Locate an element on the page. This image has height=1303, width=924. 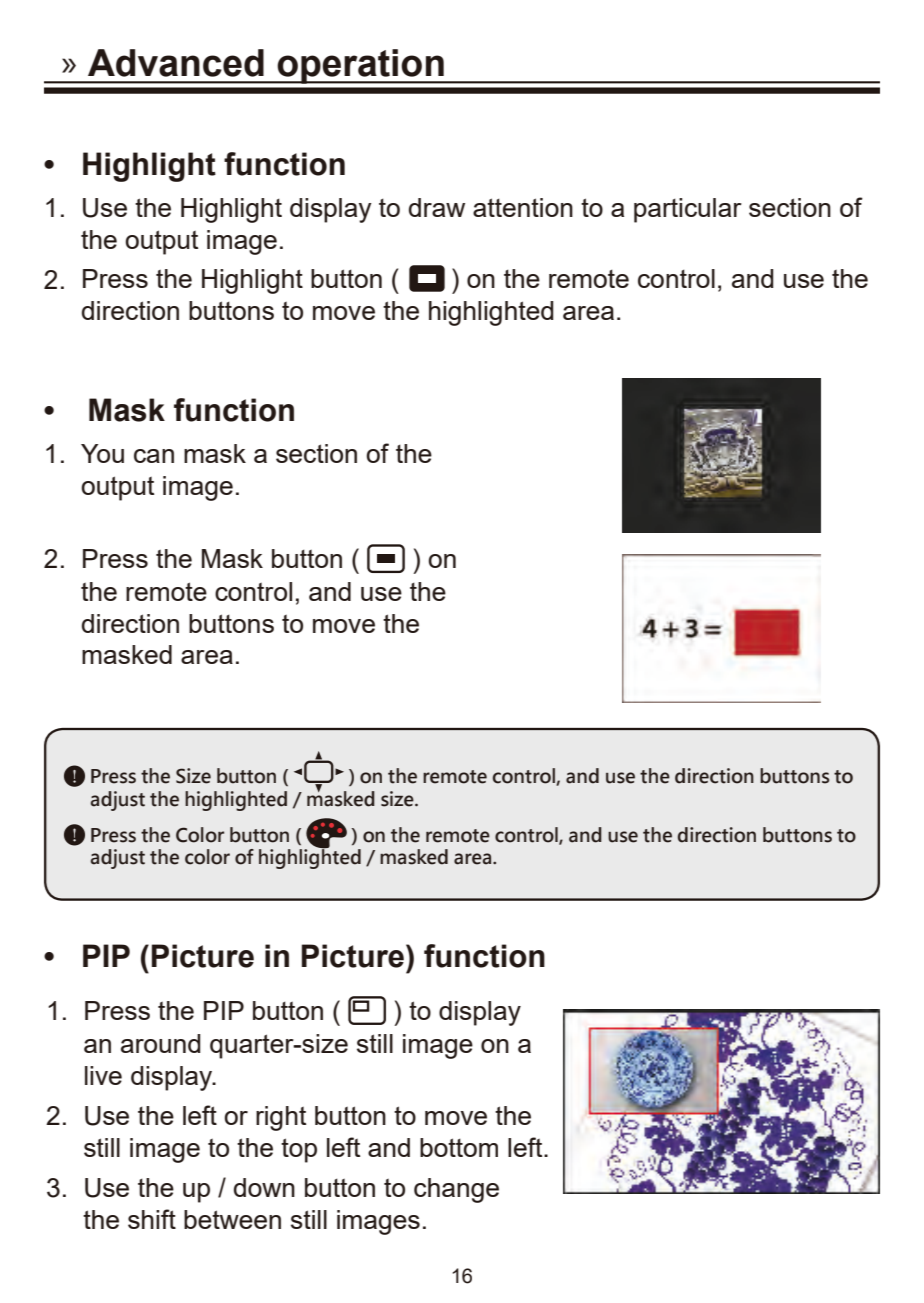
You is located at coordinates (102, 453).
